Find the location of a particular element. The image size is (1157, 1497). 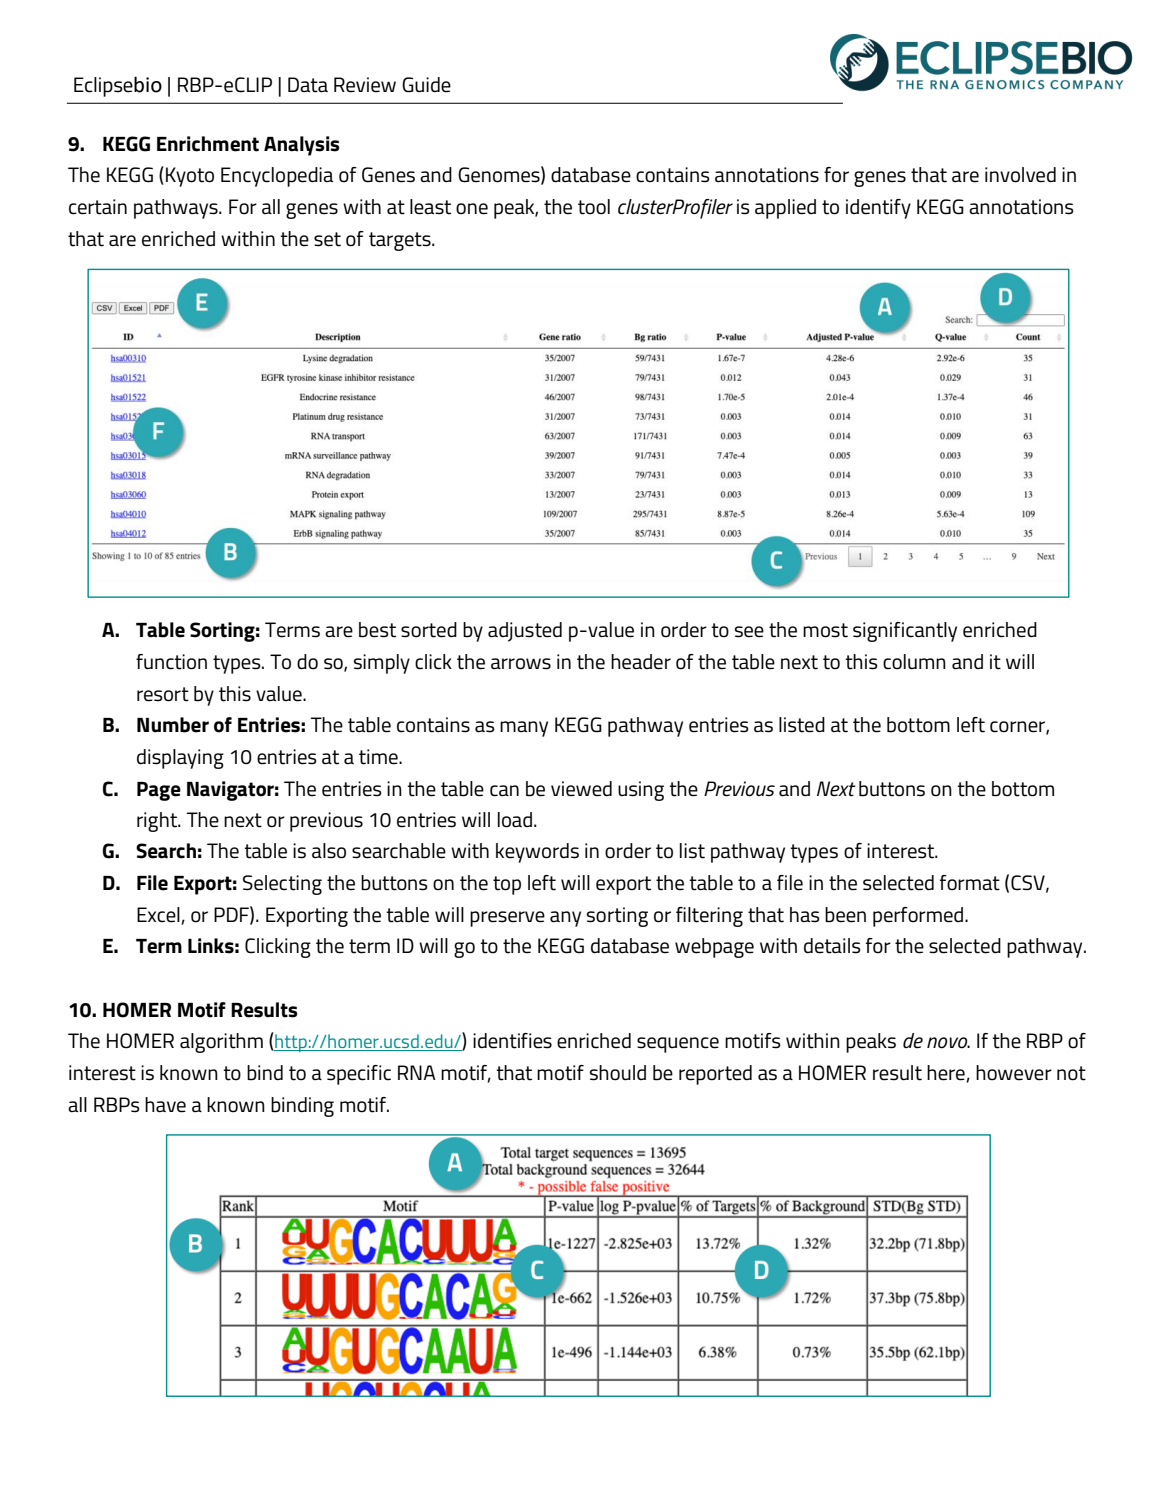

Guide is located at coordinates (426, 85).
